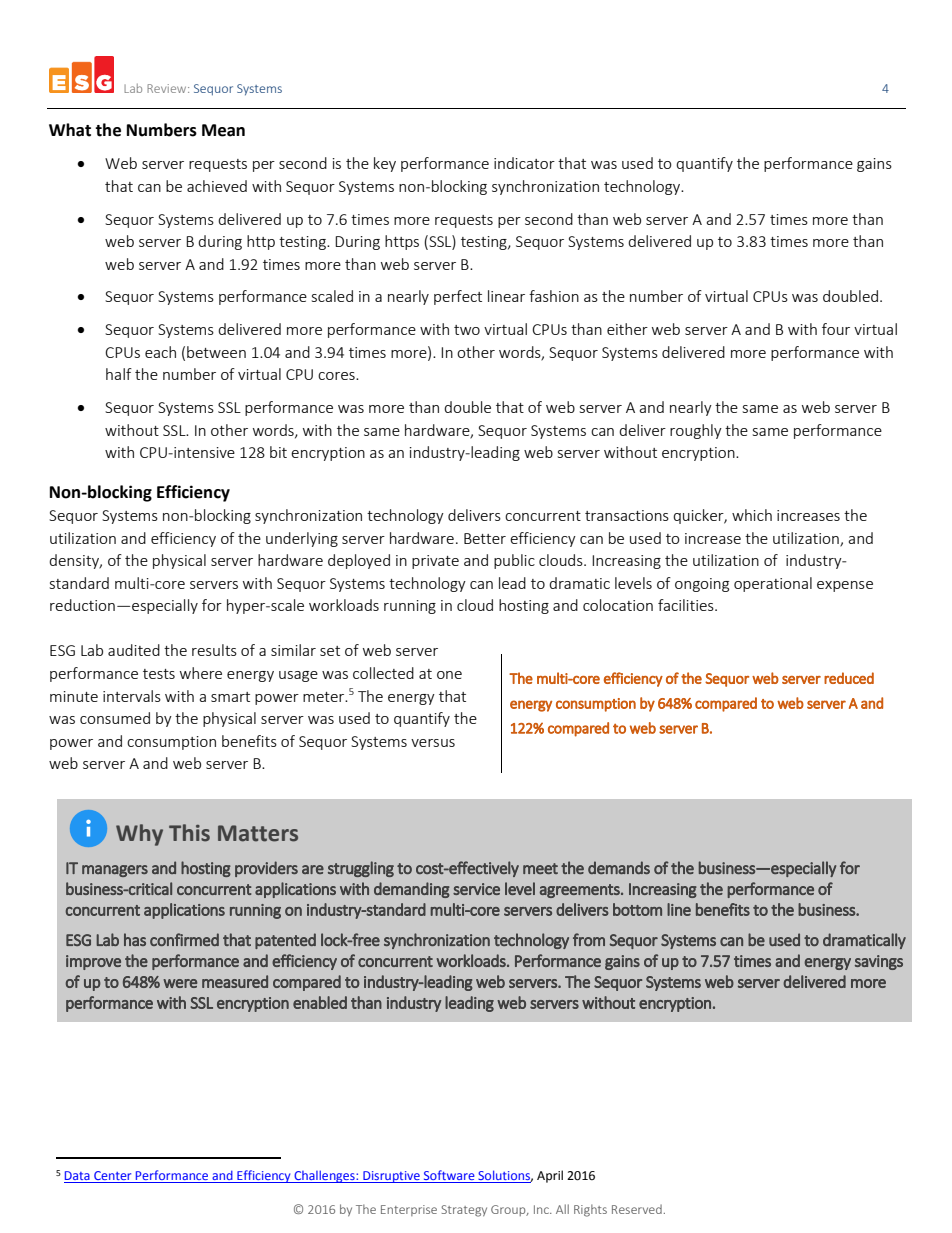 The image size is (952, 1233). I want to click on Center, so click(113, 1177).
